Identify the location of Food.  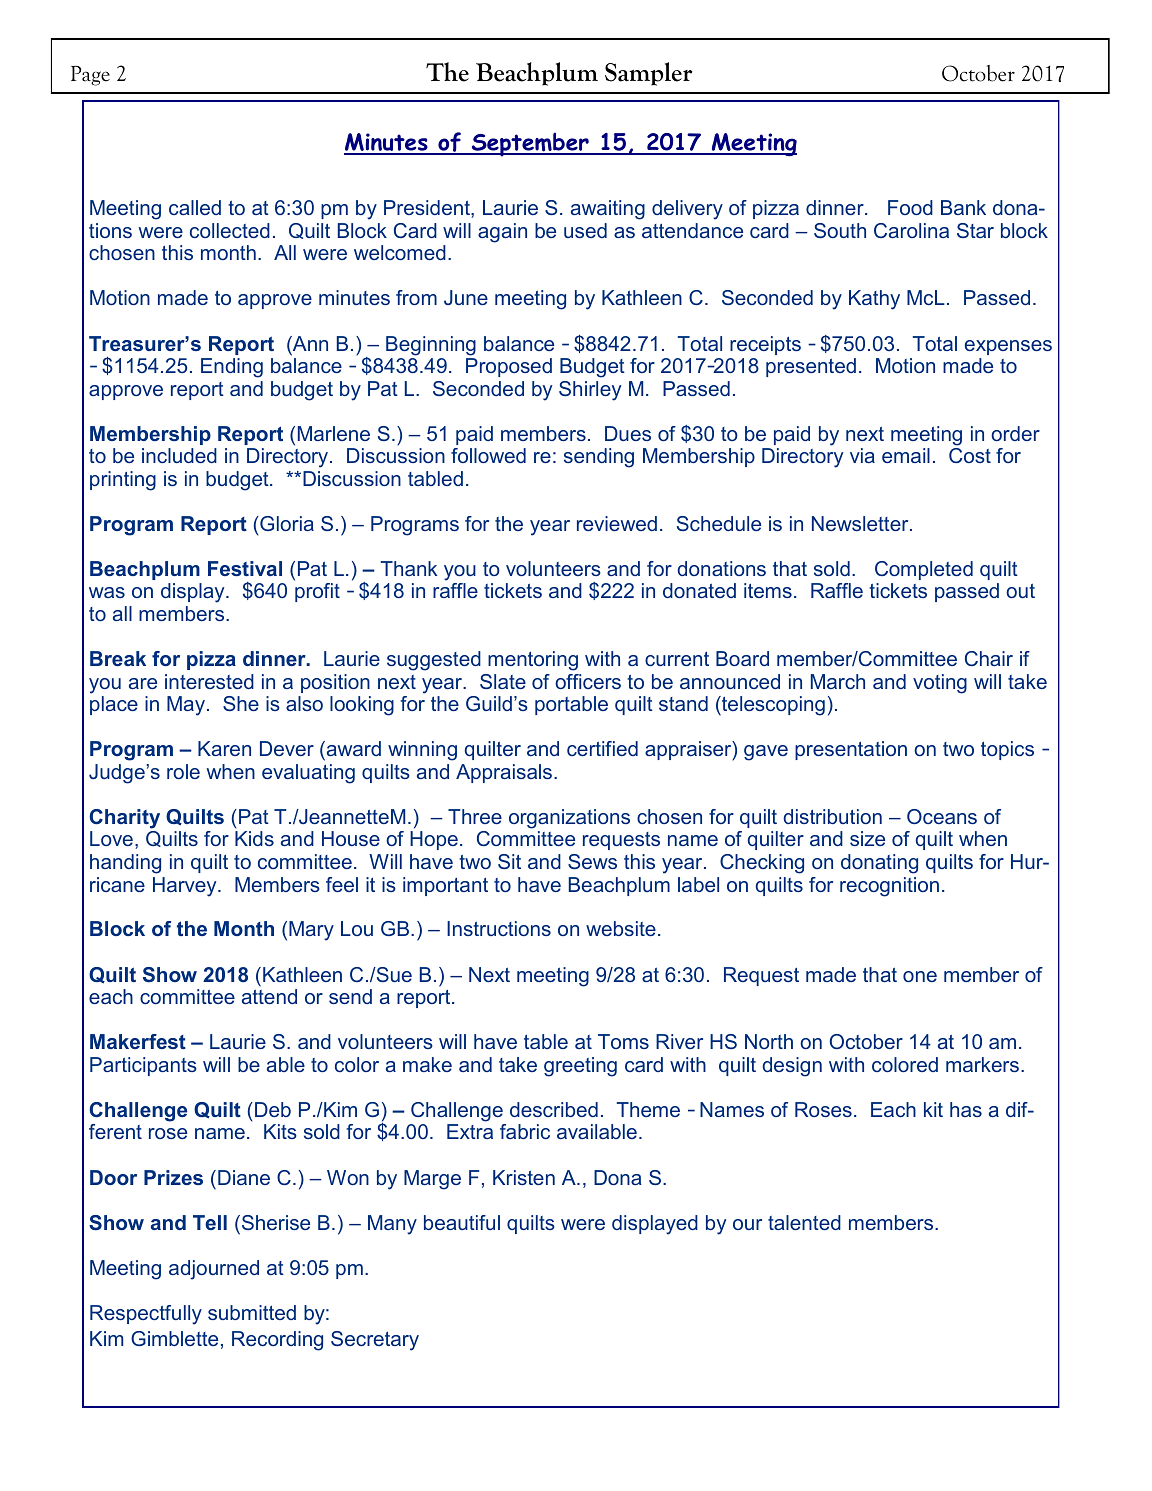
(910, 207).
